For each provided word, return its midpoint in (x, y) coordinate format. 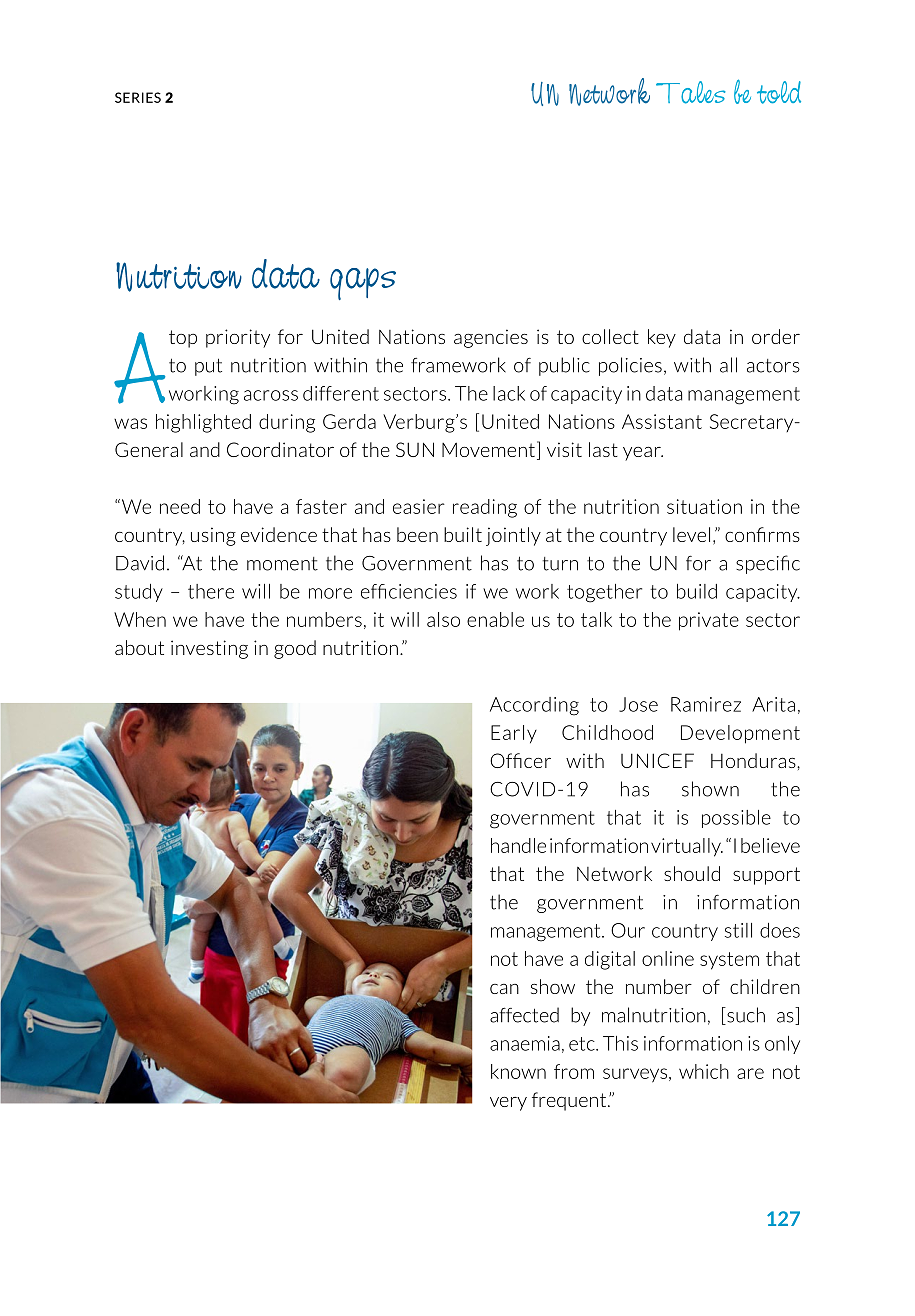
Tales (691, 92)
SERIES (138, 97)
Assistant (662, 421)
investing (209, 649)
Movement (488, 449)
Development (740, 734)
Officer (520, 760)
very (508, 1104)
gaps (363, 284)
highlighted (203, 423)
